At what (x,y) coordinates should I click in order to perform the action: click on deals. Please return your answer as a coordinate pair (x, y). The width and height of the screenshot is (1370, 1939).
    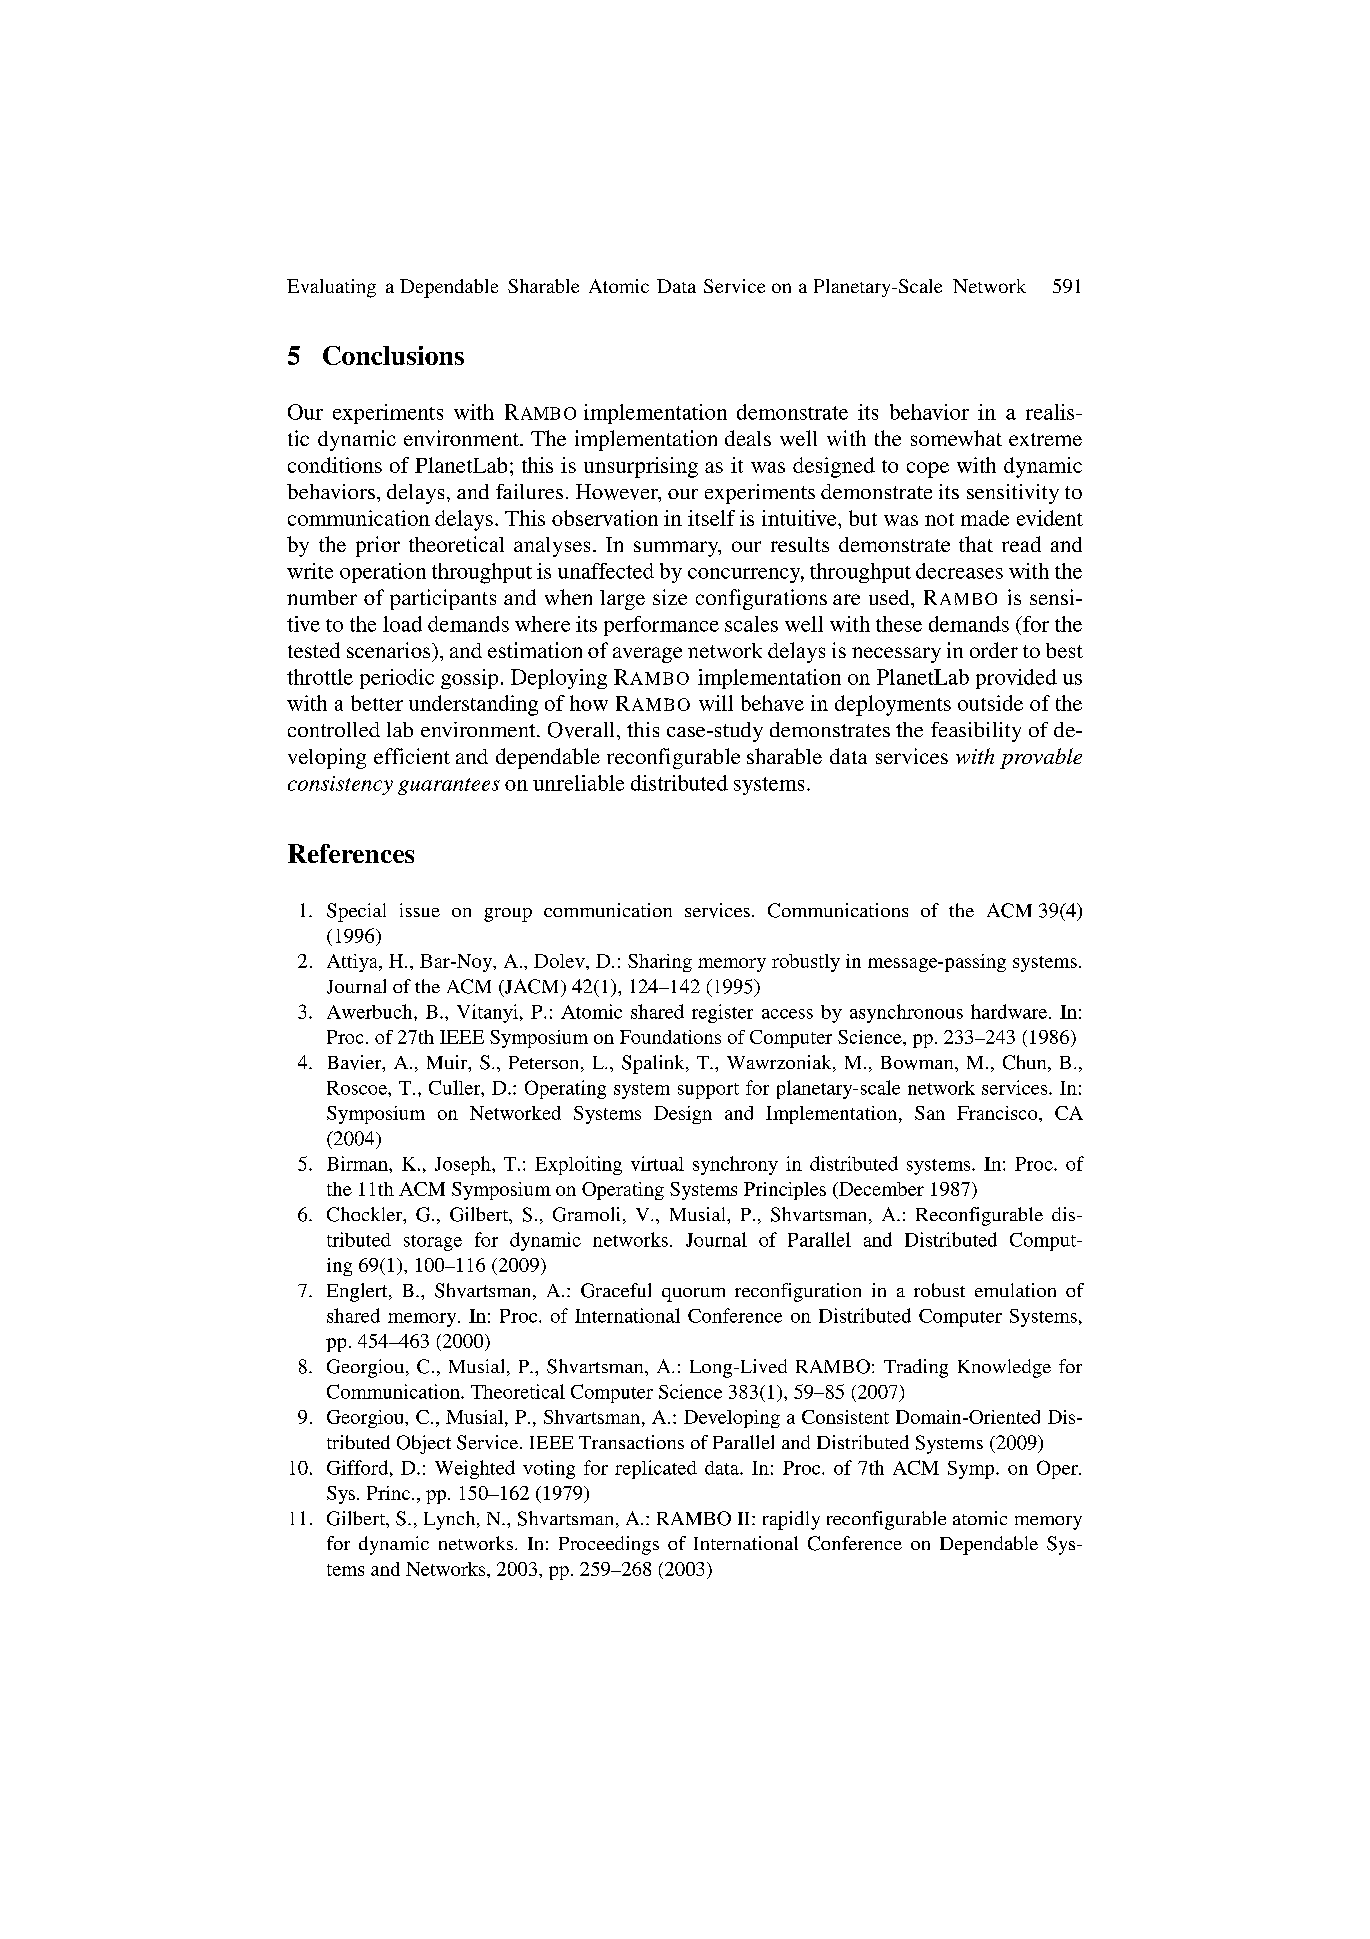
    Looking at the image, I should click on (748, 438).
